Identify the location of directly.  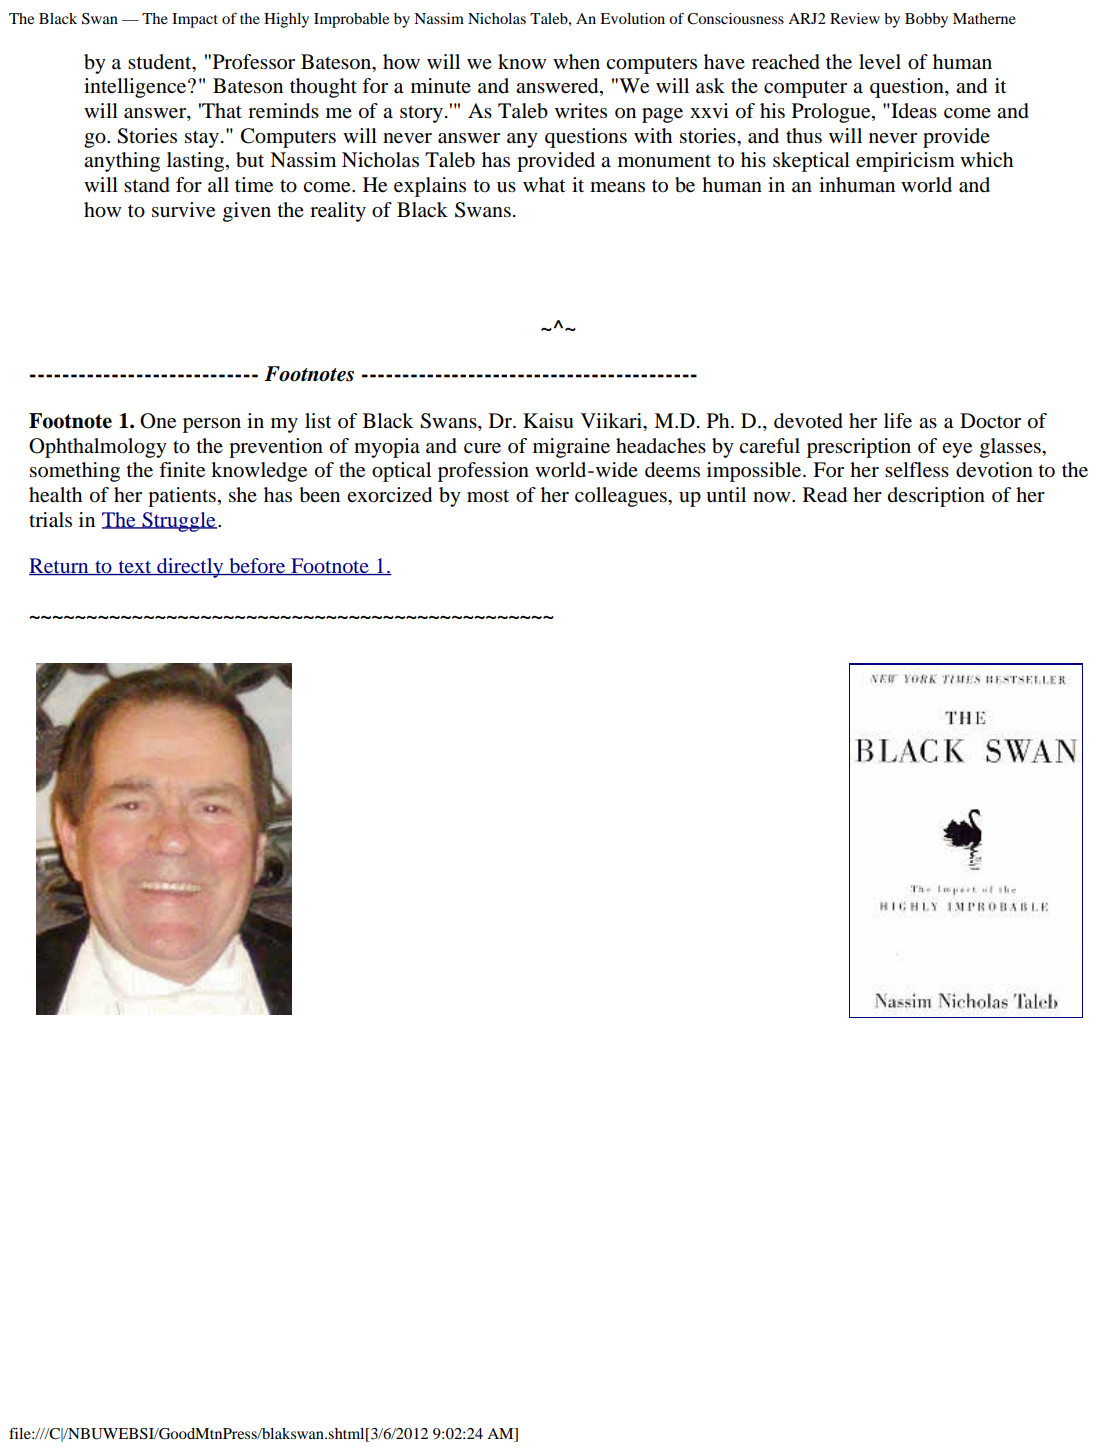
(190, 568).
